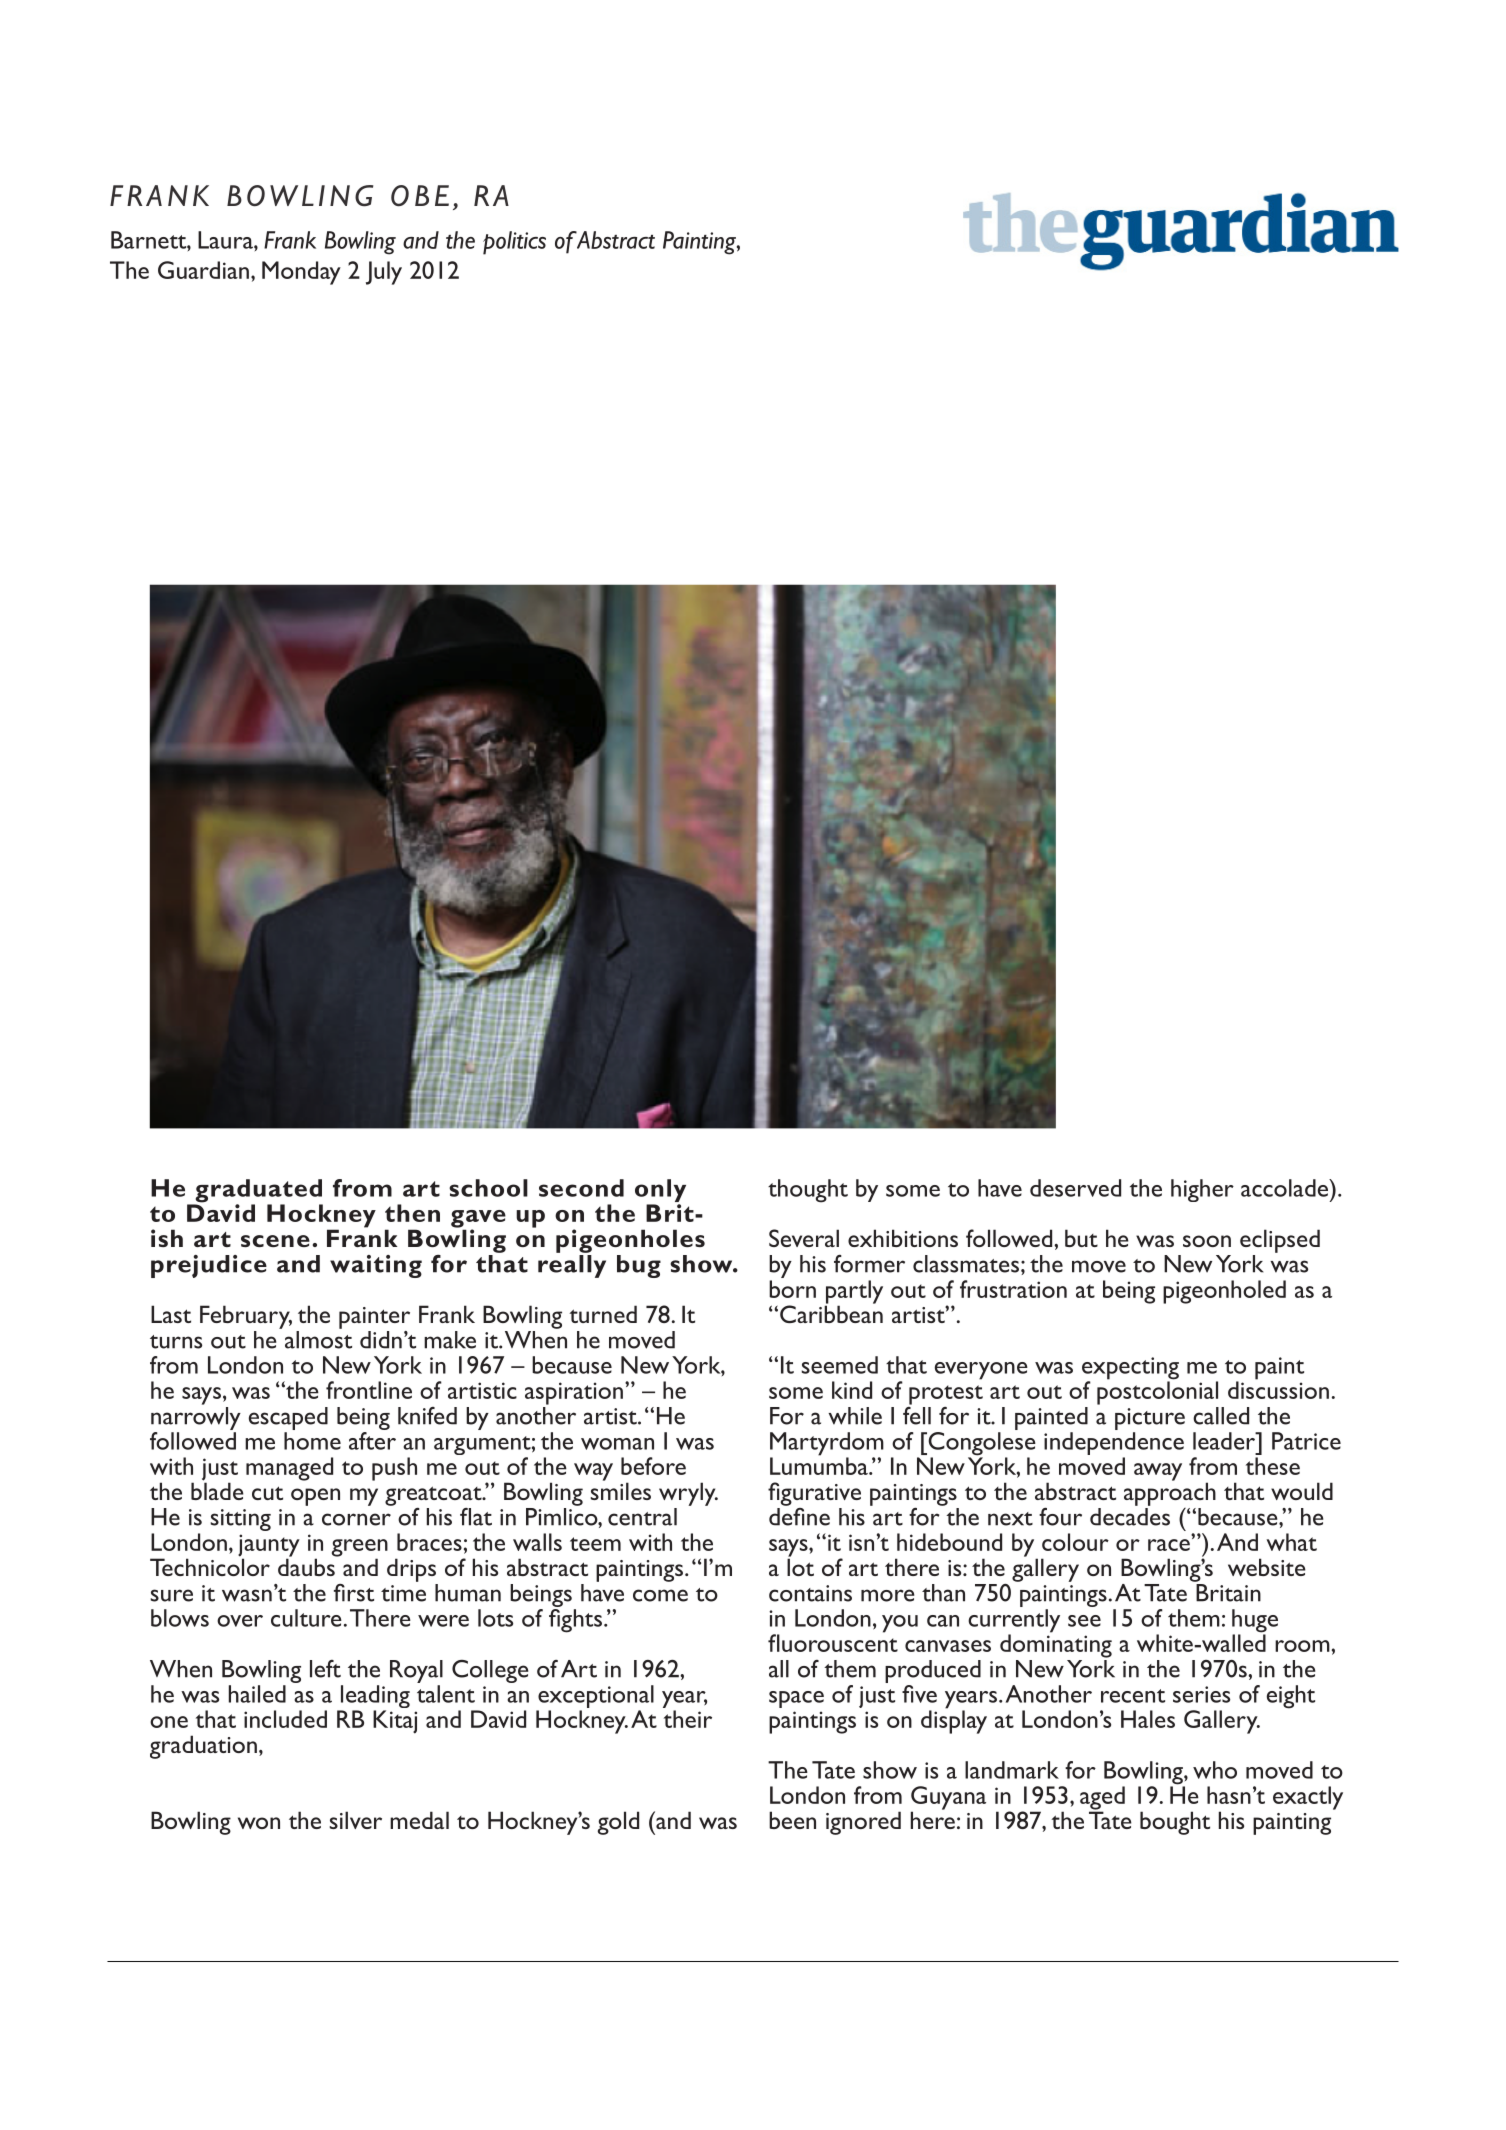 This page has height=2130, width=1506. I want to click on silver, so click(355, 1820).
